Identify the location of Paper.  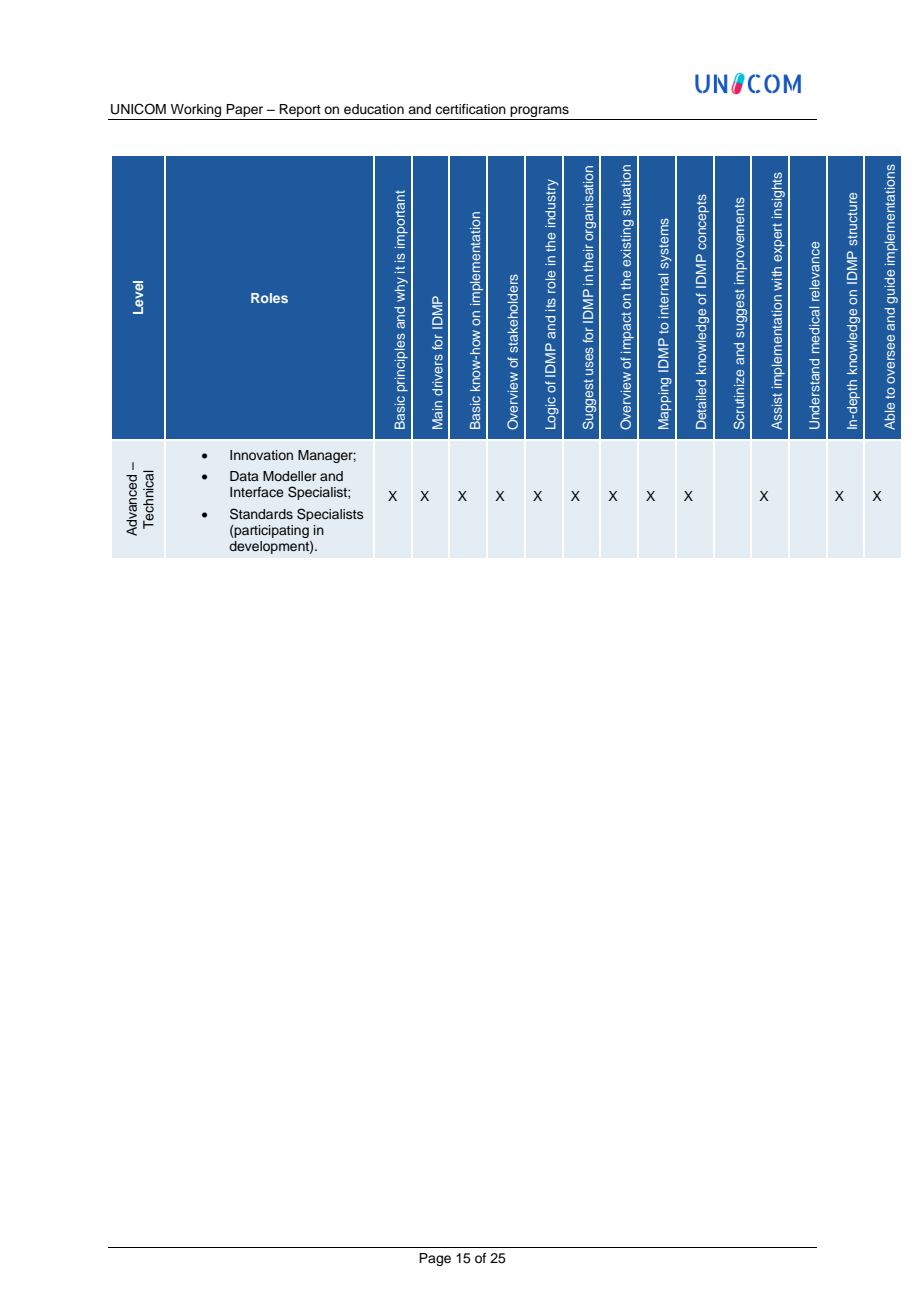
(245, 112).
